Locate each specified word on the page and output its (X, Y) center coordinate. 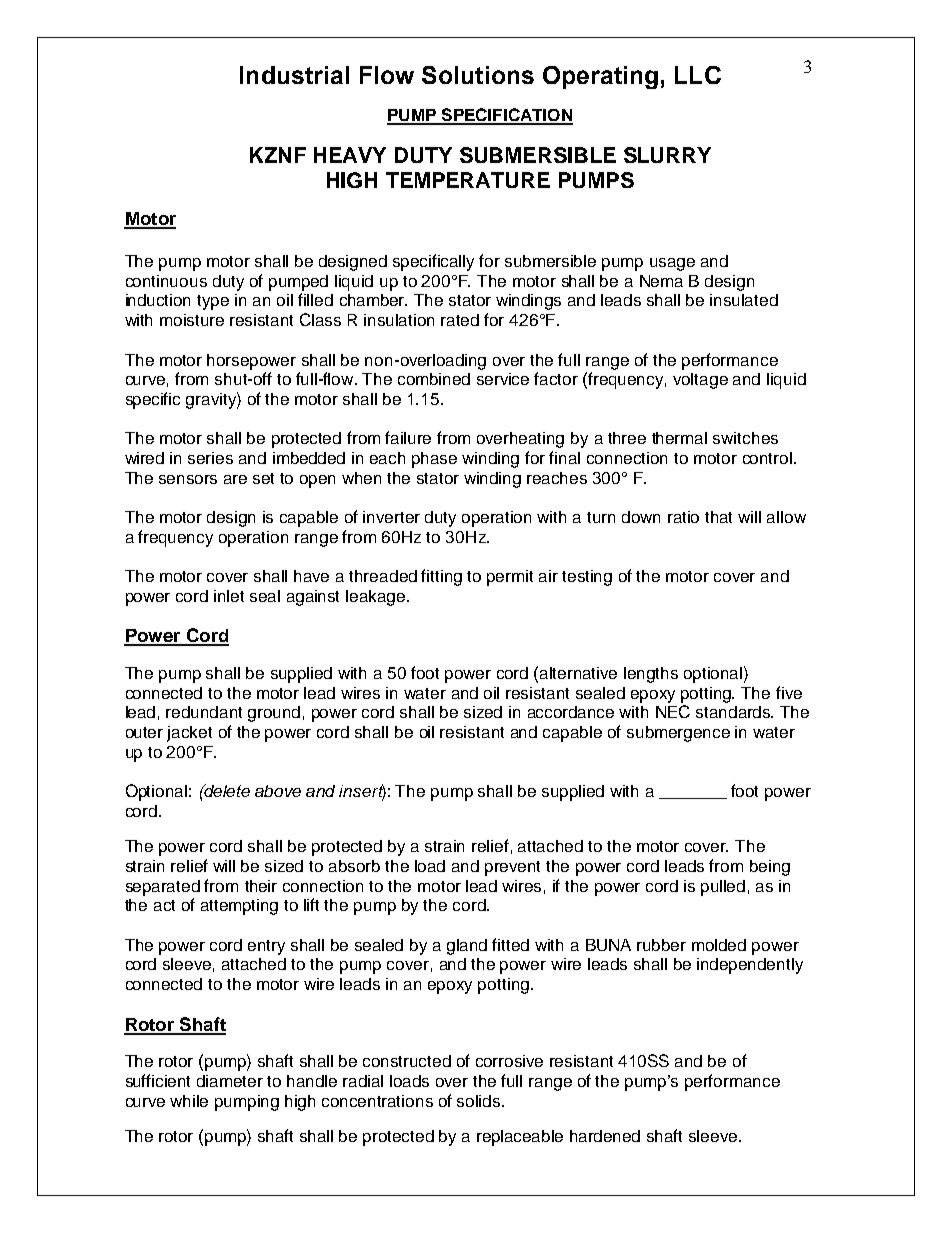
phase (434, 460)
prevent (512, 868)
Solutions (478, 75)
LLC (698, 75)
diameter (230, 1081)
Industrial (294, 75)
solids (480, 1101)
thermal (679, 438)
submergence (678, 734)
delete (226, 790)
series (210, 458)
